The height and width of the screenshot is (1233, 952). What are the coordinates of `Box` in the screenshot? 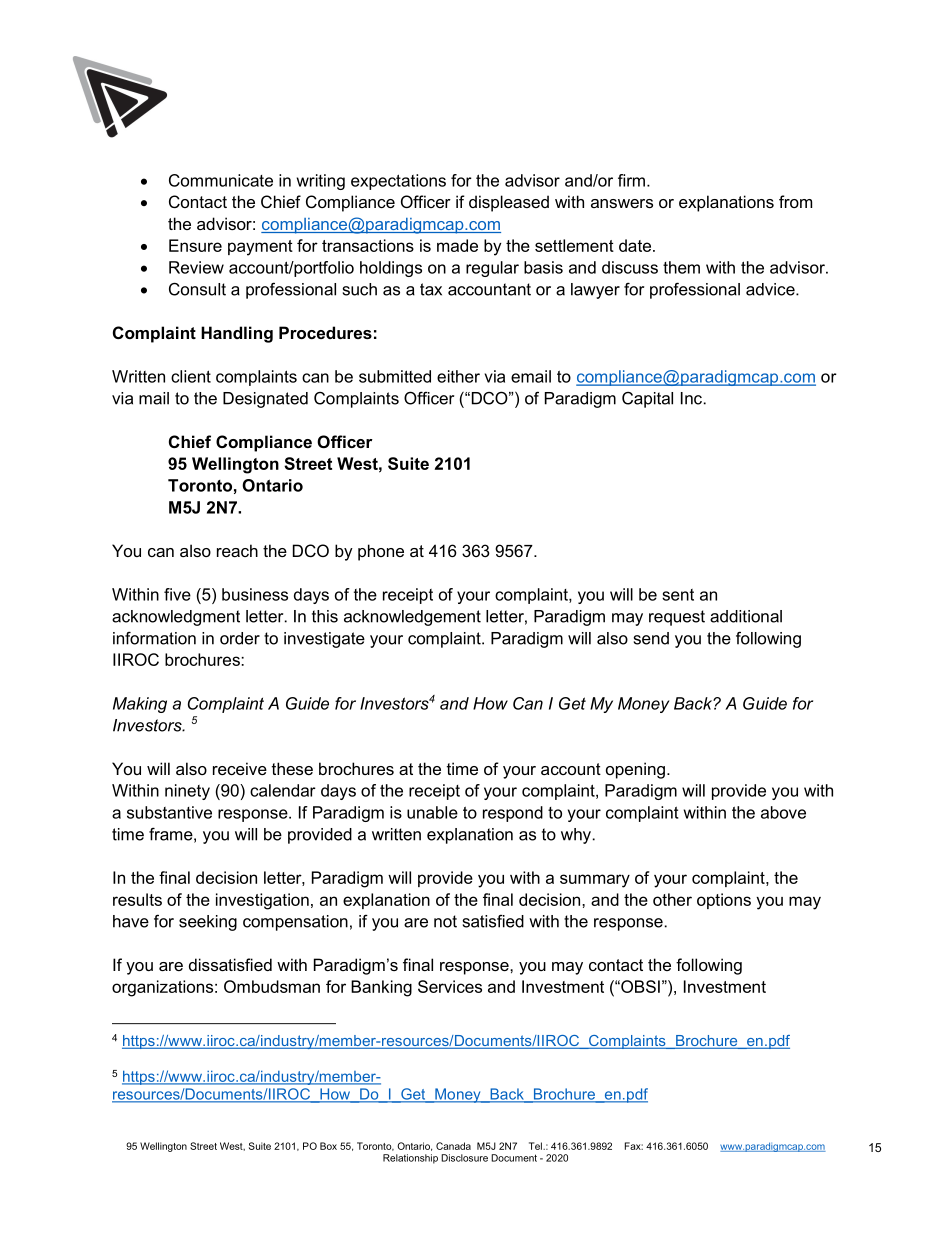 It's located at (328, 1146).
